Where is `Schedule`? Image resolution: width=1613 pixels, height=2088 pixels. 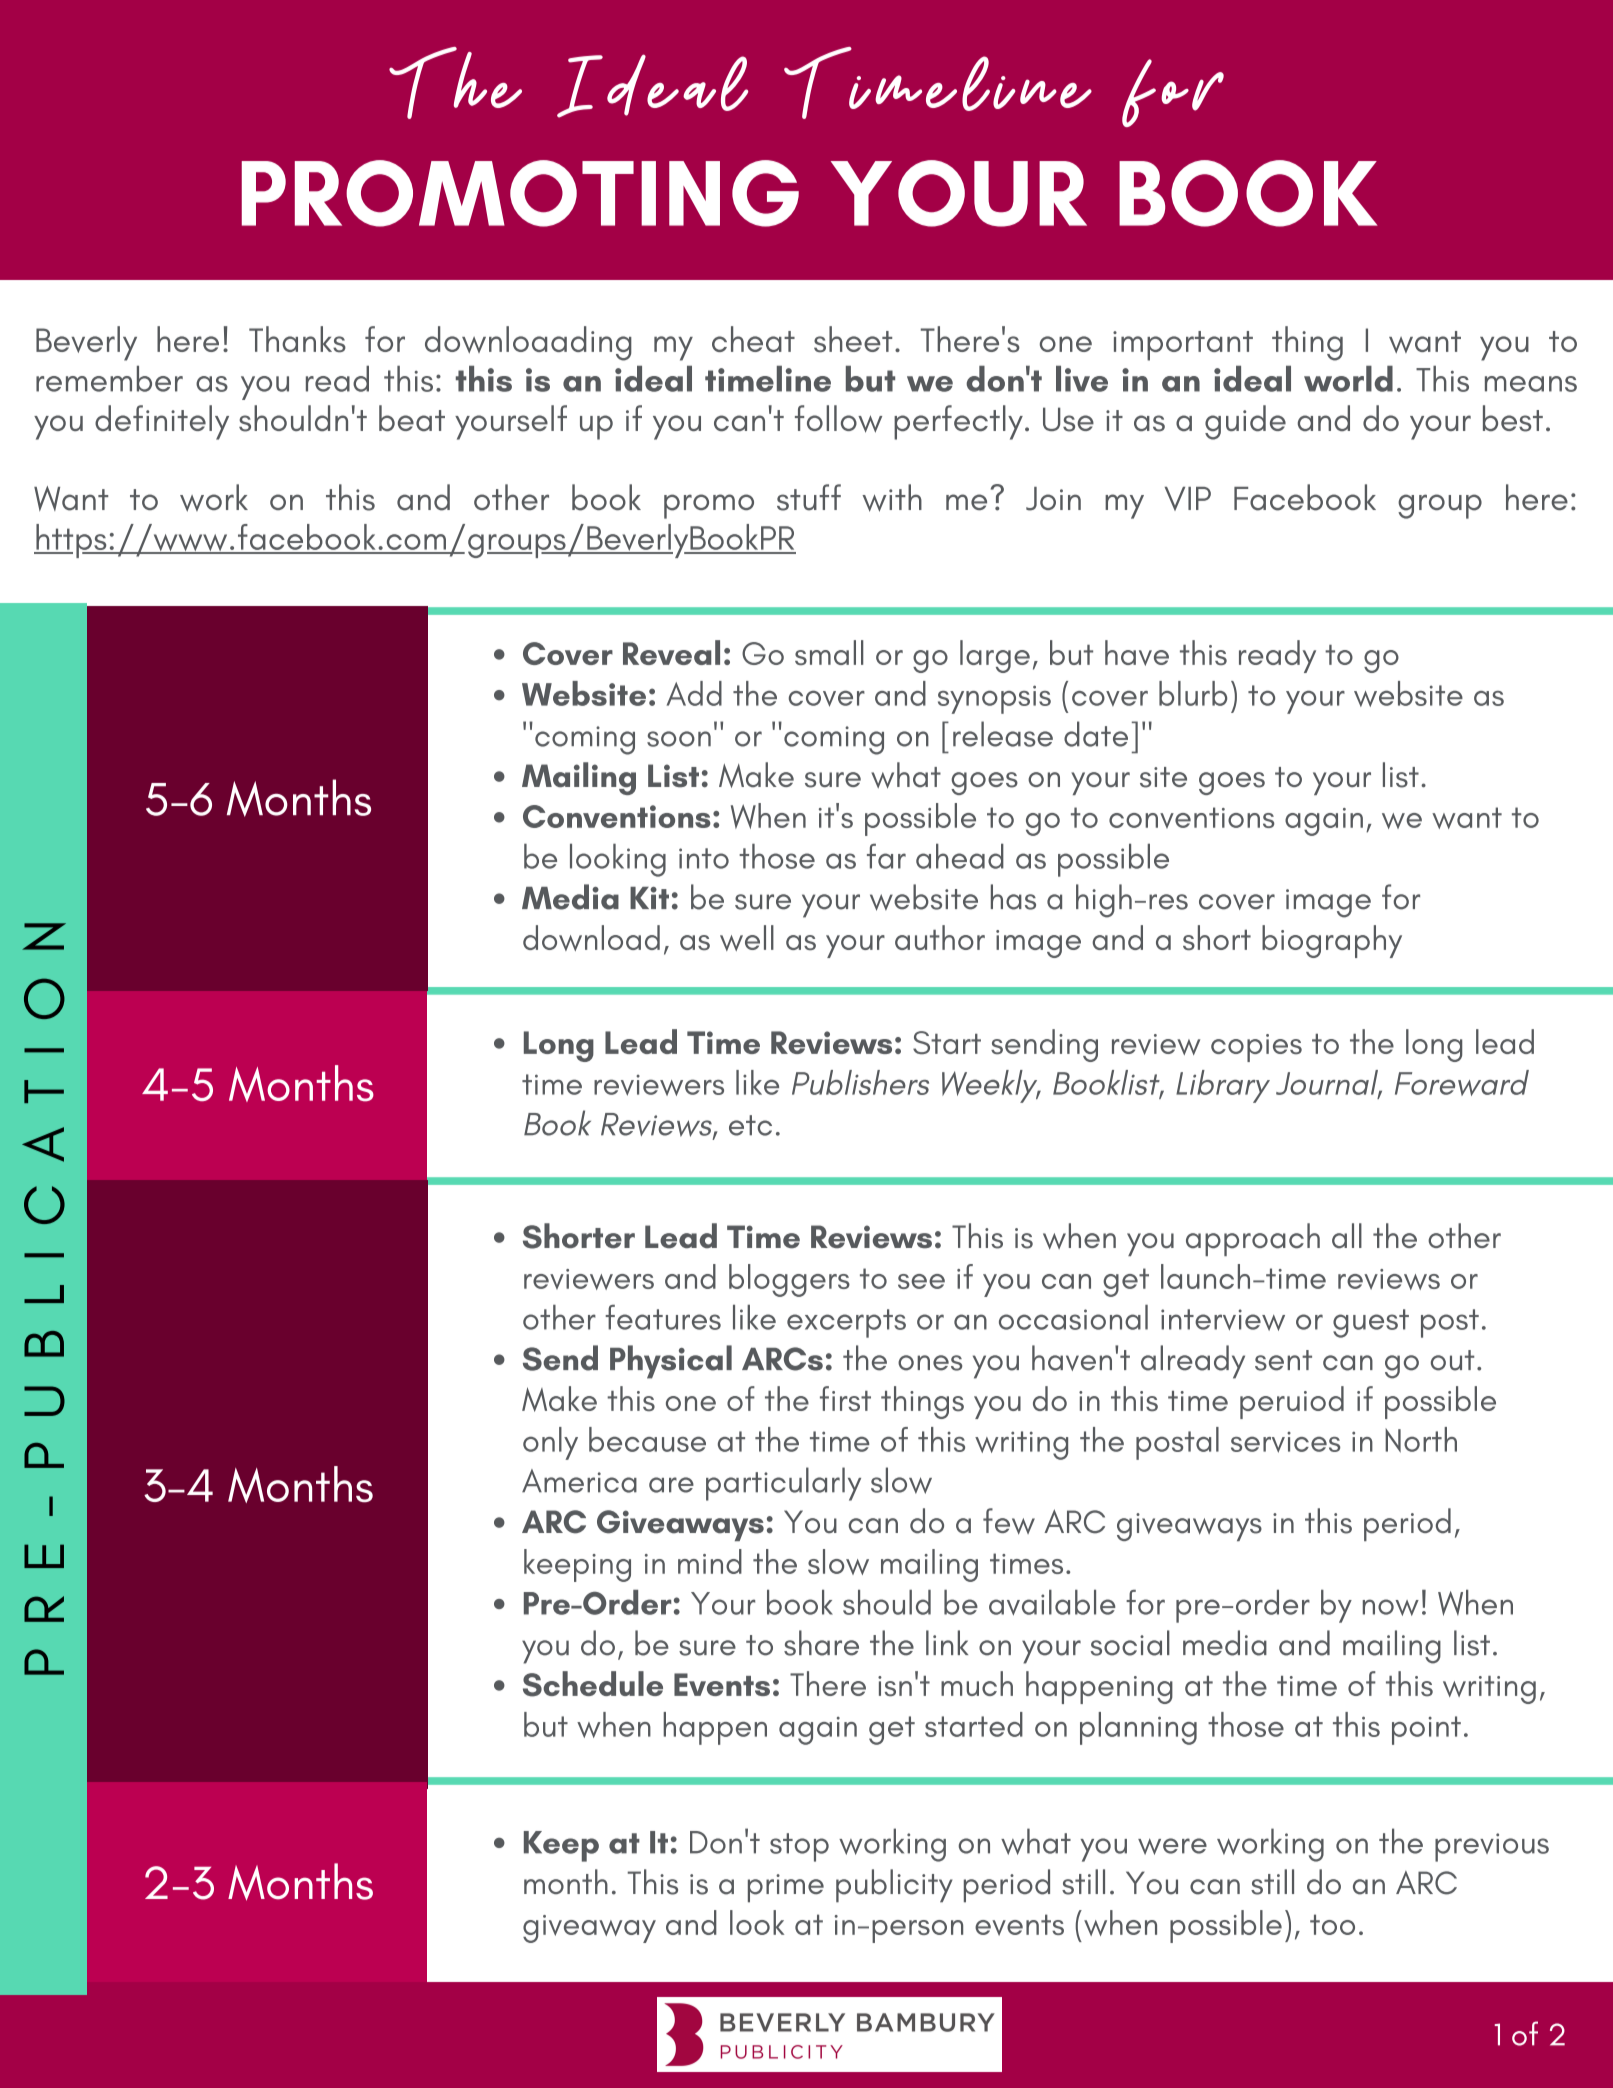 Schedule is located at coordinates (593, 1684).
